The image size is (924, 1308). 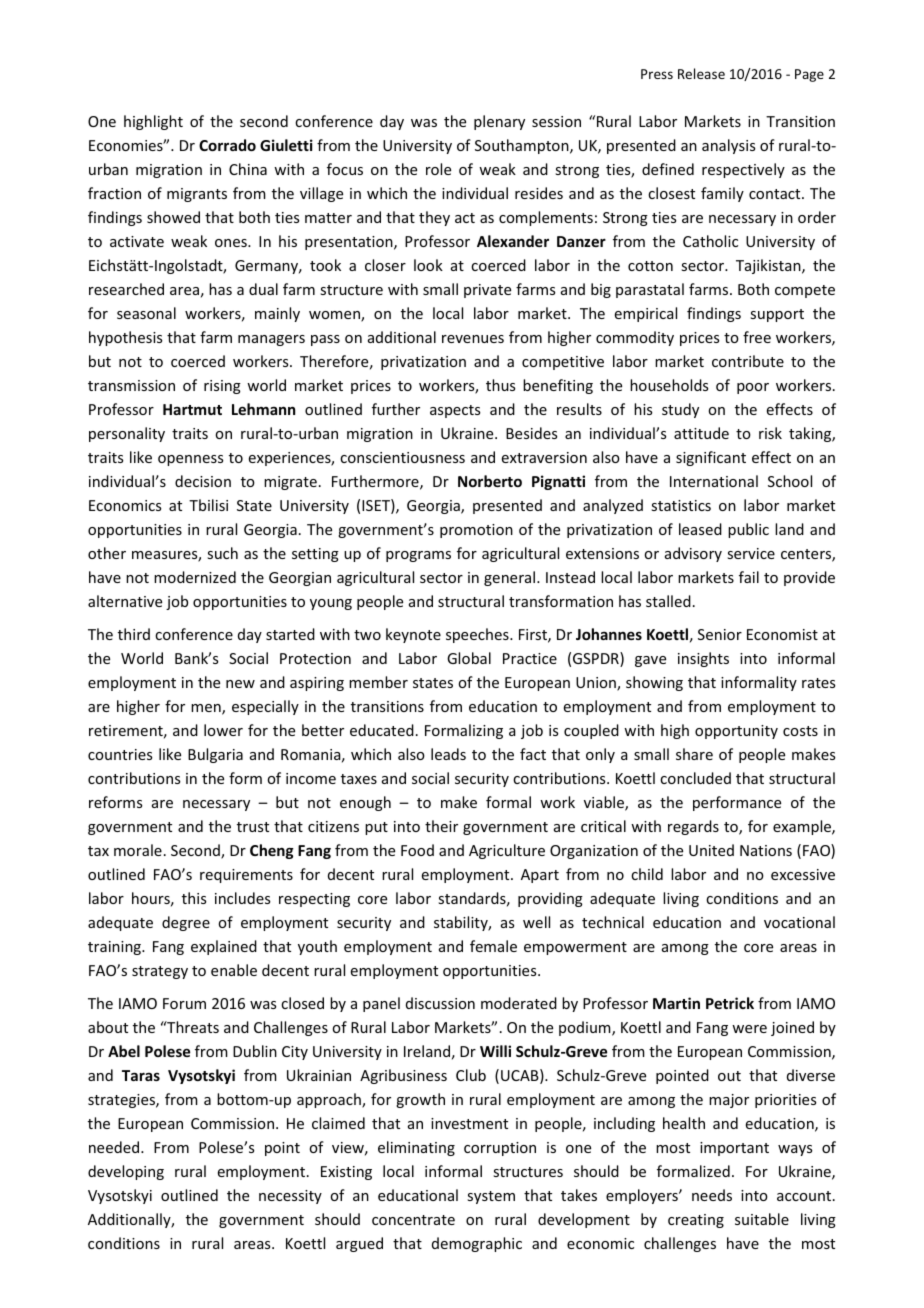 I want to click on needs, so click(x=712, y=1195).
